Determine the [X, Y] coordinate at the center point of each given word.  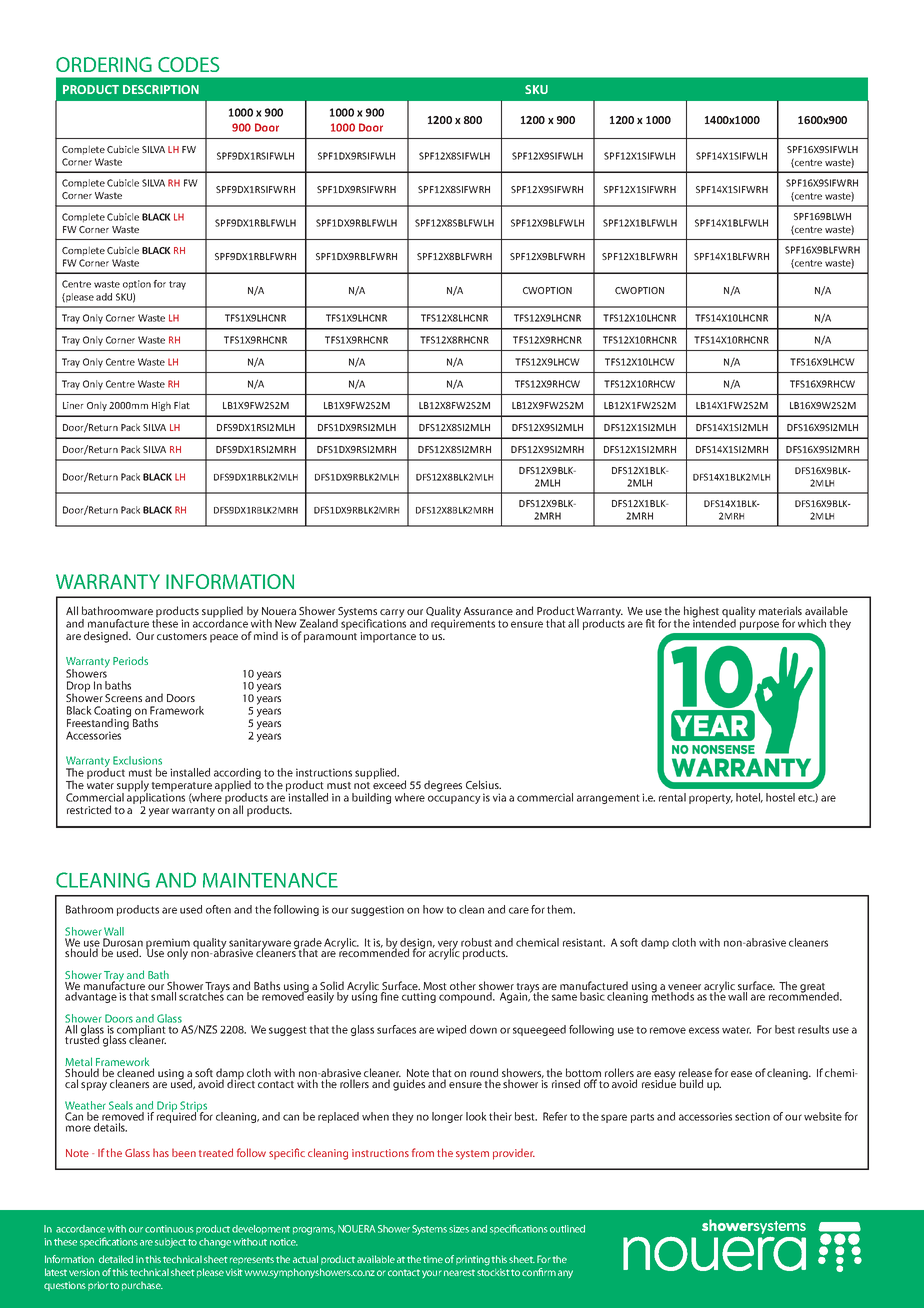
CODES [189, 64]
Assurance [488, 611]
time [433, 1259]
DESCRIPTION [161, 89]
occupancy [454, 799]
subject [170, 1243]
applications [156, 799]
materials [780, 610]
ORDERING [104, 64]
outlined [567, 1229]
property [711, 799]
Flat [182, 405]
